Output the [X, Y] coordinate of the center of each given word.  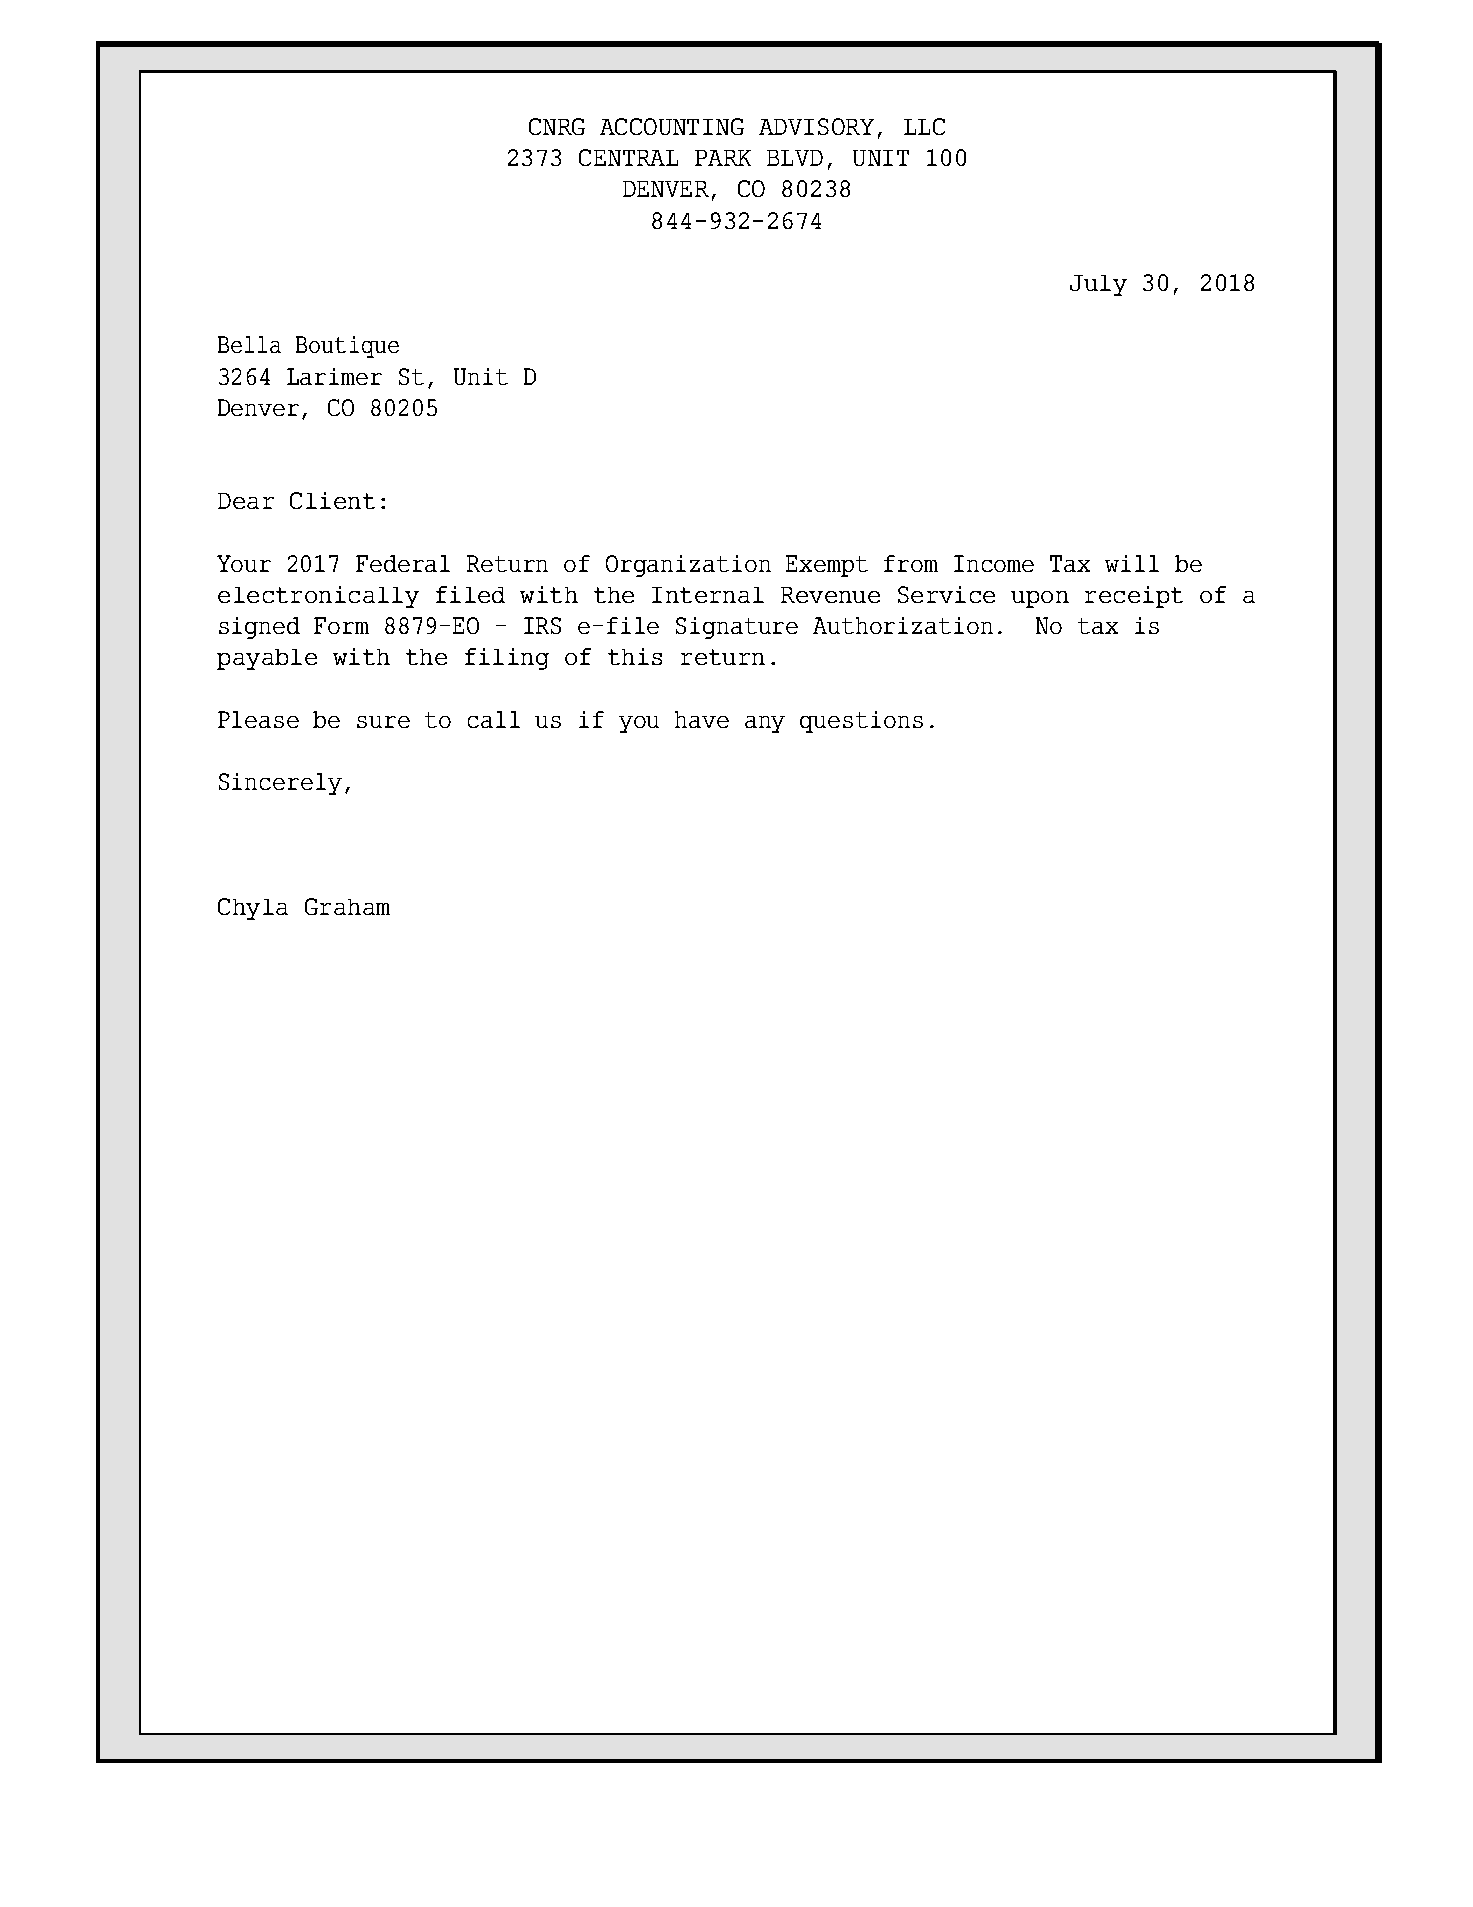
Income [994, 563]
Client [332, 500]
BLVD [795, 158]
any [765, 724]
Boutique [347, 347]
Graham [347, 906]
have [702, 719]
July [1098, 285]
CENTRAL [628, 157]
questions [861, 722]
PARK [723, 158]
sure [383, 722]
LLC [924, 126]
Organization [688, 566]
